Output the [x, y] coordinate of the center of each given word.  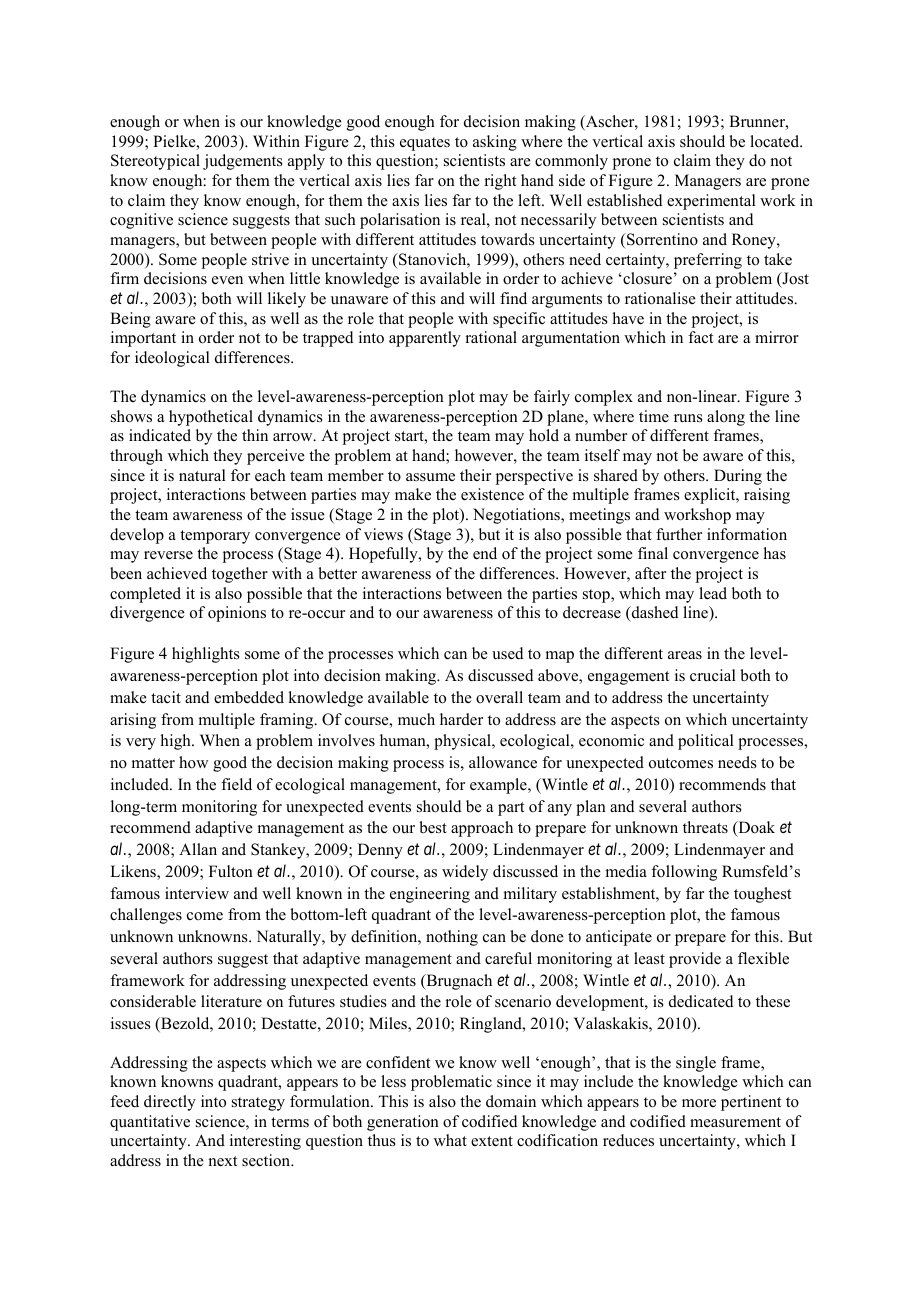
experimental [711, 202]
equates [425, 144]
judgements [243, 162]
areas [685, 655]
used [508, 653]
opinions [237, 614]
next [222, 1161]
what [450, 1140]
